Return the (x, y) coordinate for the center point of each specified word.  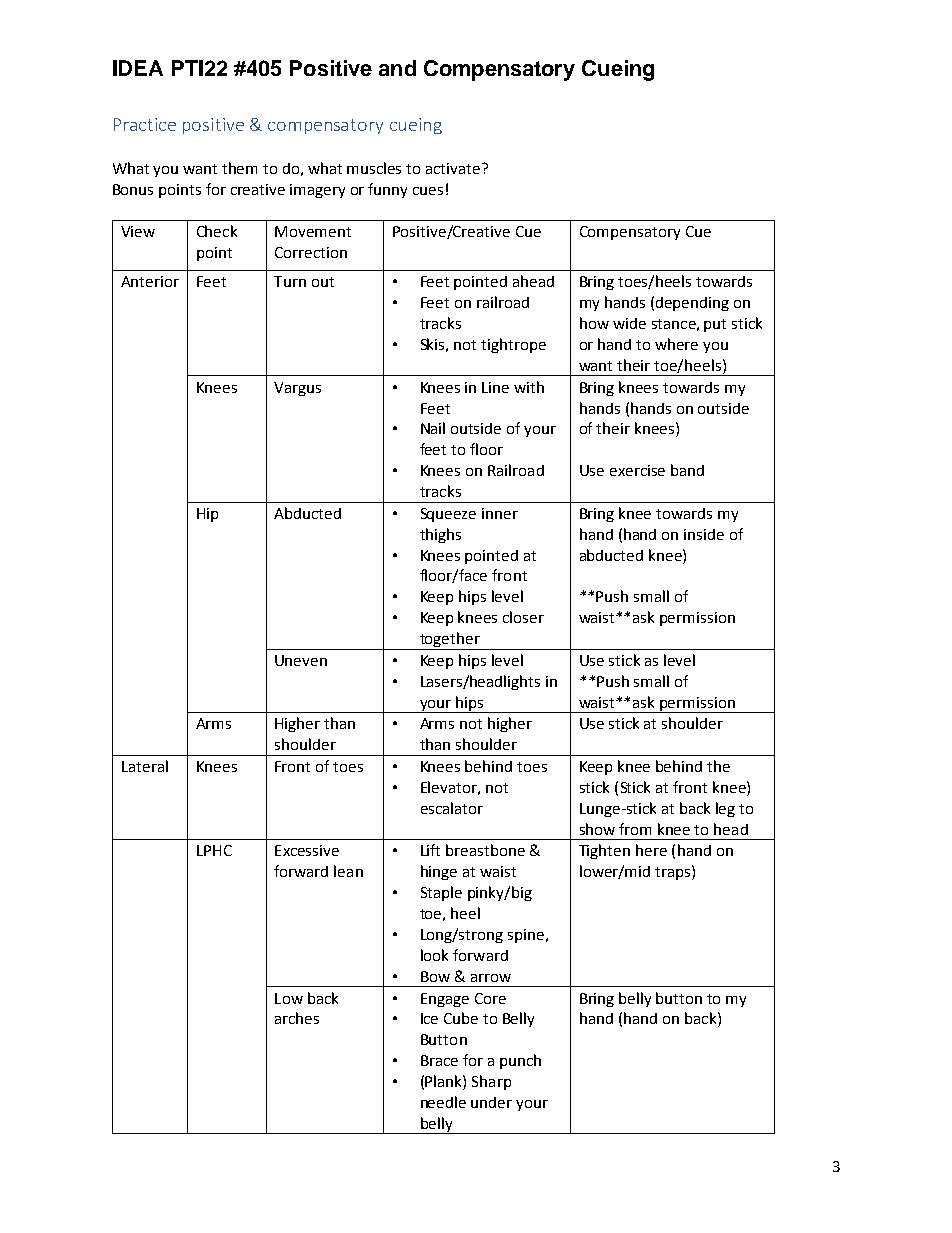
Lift (430, 850)
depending (692, 304)
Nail (433, 428)
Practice (145, 124)
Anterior (150, 281)
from (635, 829)
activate (454, 168)
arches (297, 1018)
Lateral (145, 766)
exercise (637, 470)
